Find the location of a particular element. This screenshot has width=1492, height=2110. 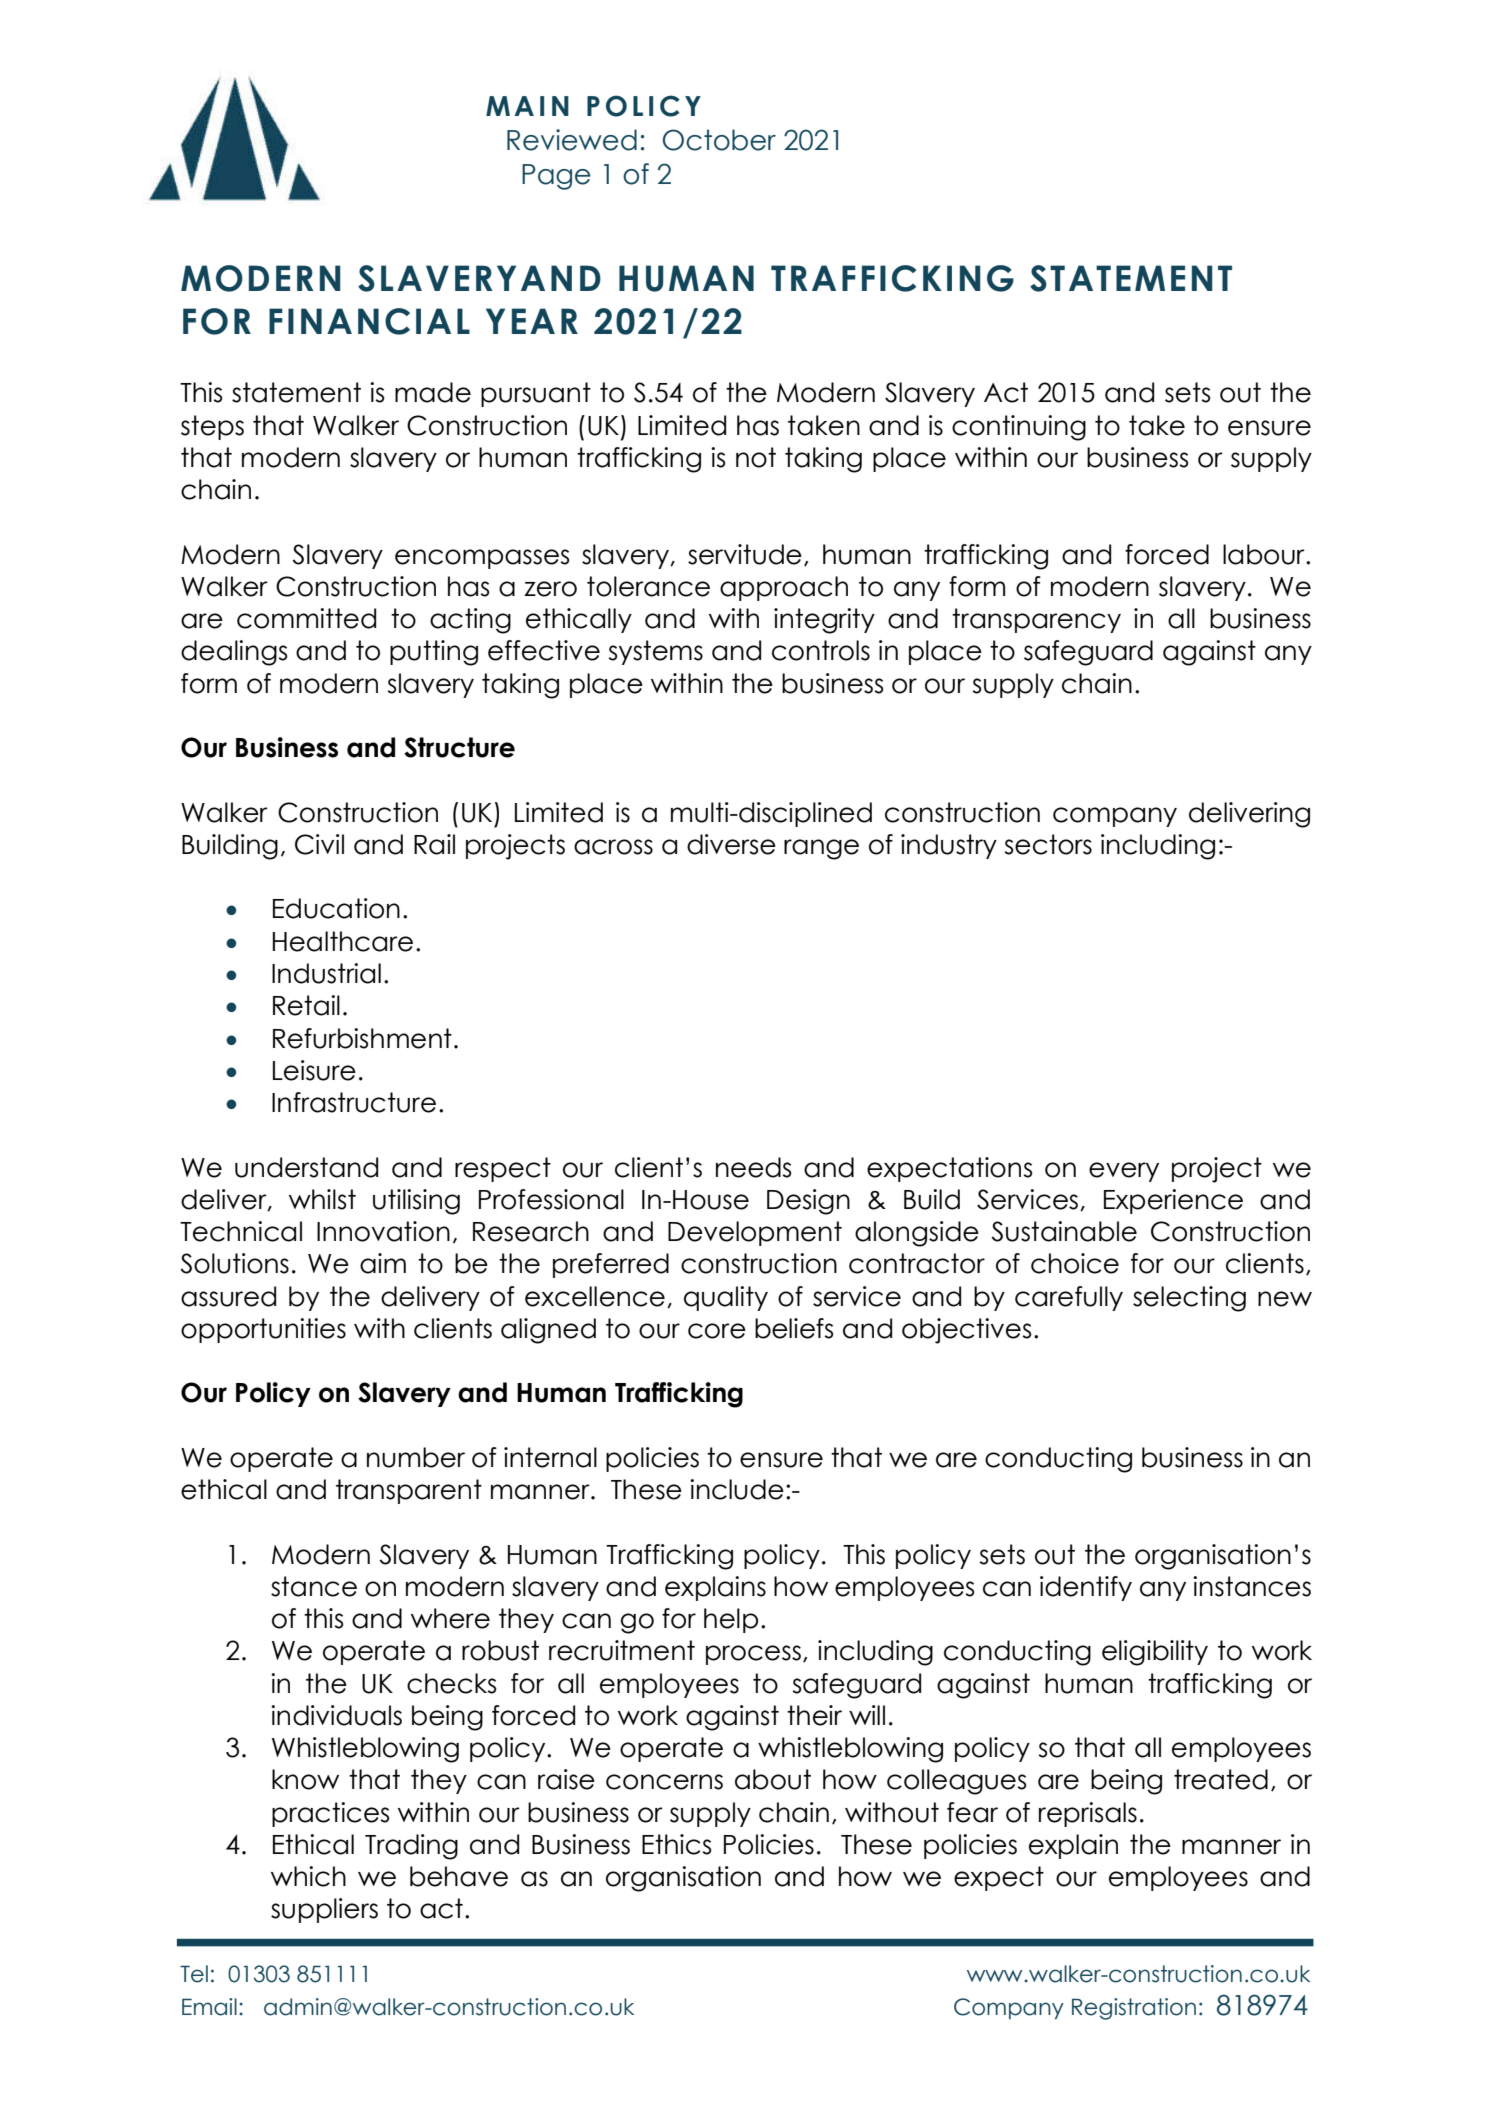

continuing is located at coordinates (1019, 428).
